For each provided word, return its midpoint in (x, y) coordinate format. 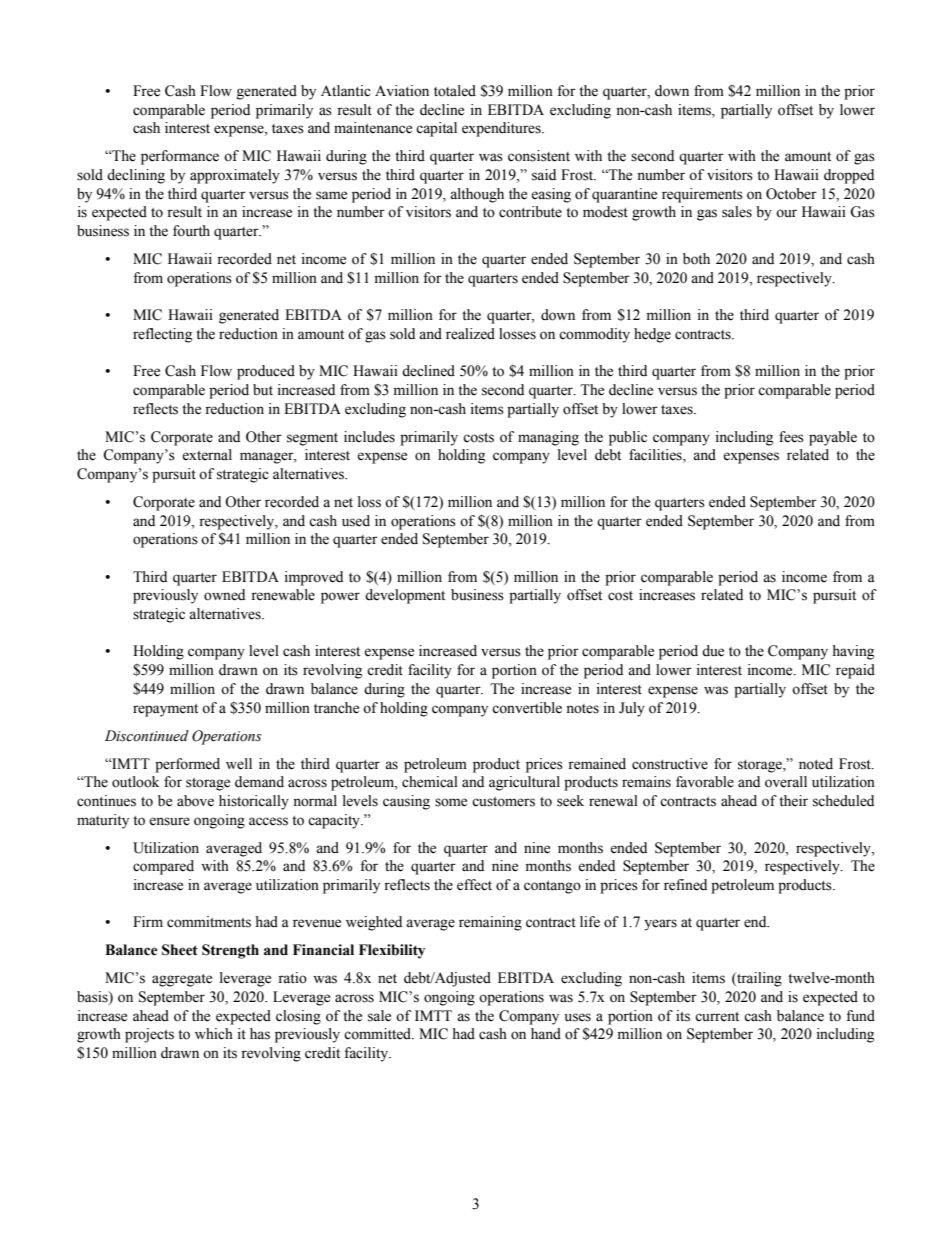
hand (546, 1034)
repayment (165, 710)
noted (816, 764)
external (207, 455)
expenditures (502, 129)
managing (548, 438)
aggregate (182, 980)
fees (791, 437)
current (717, 1017)
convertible (527, 708)
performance (180, 157)
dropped (849, 176)
